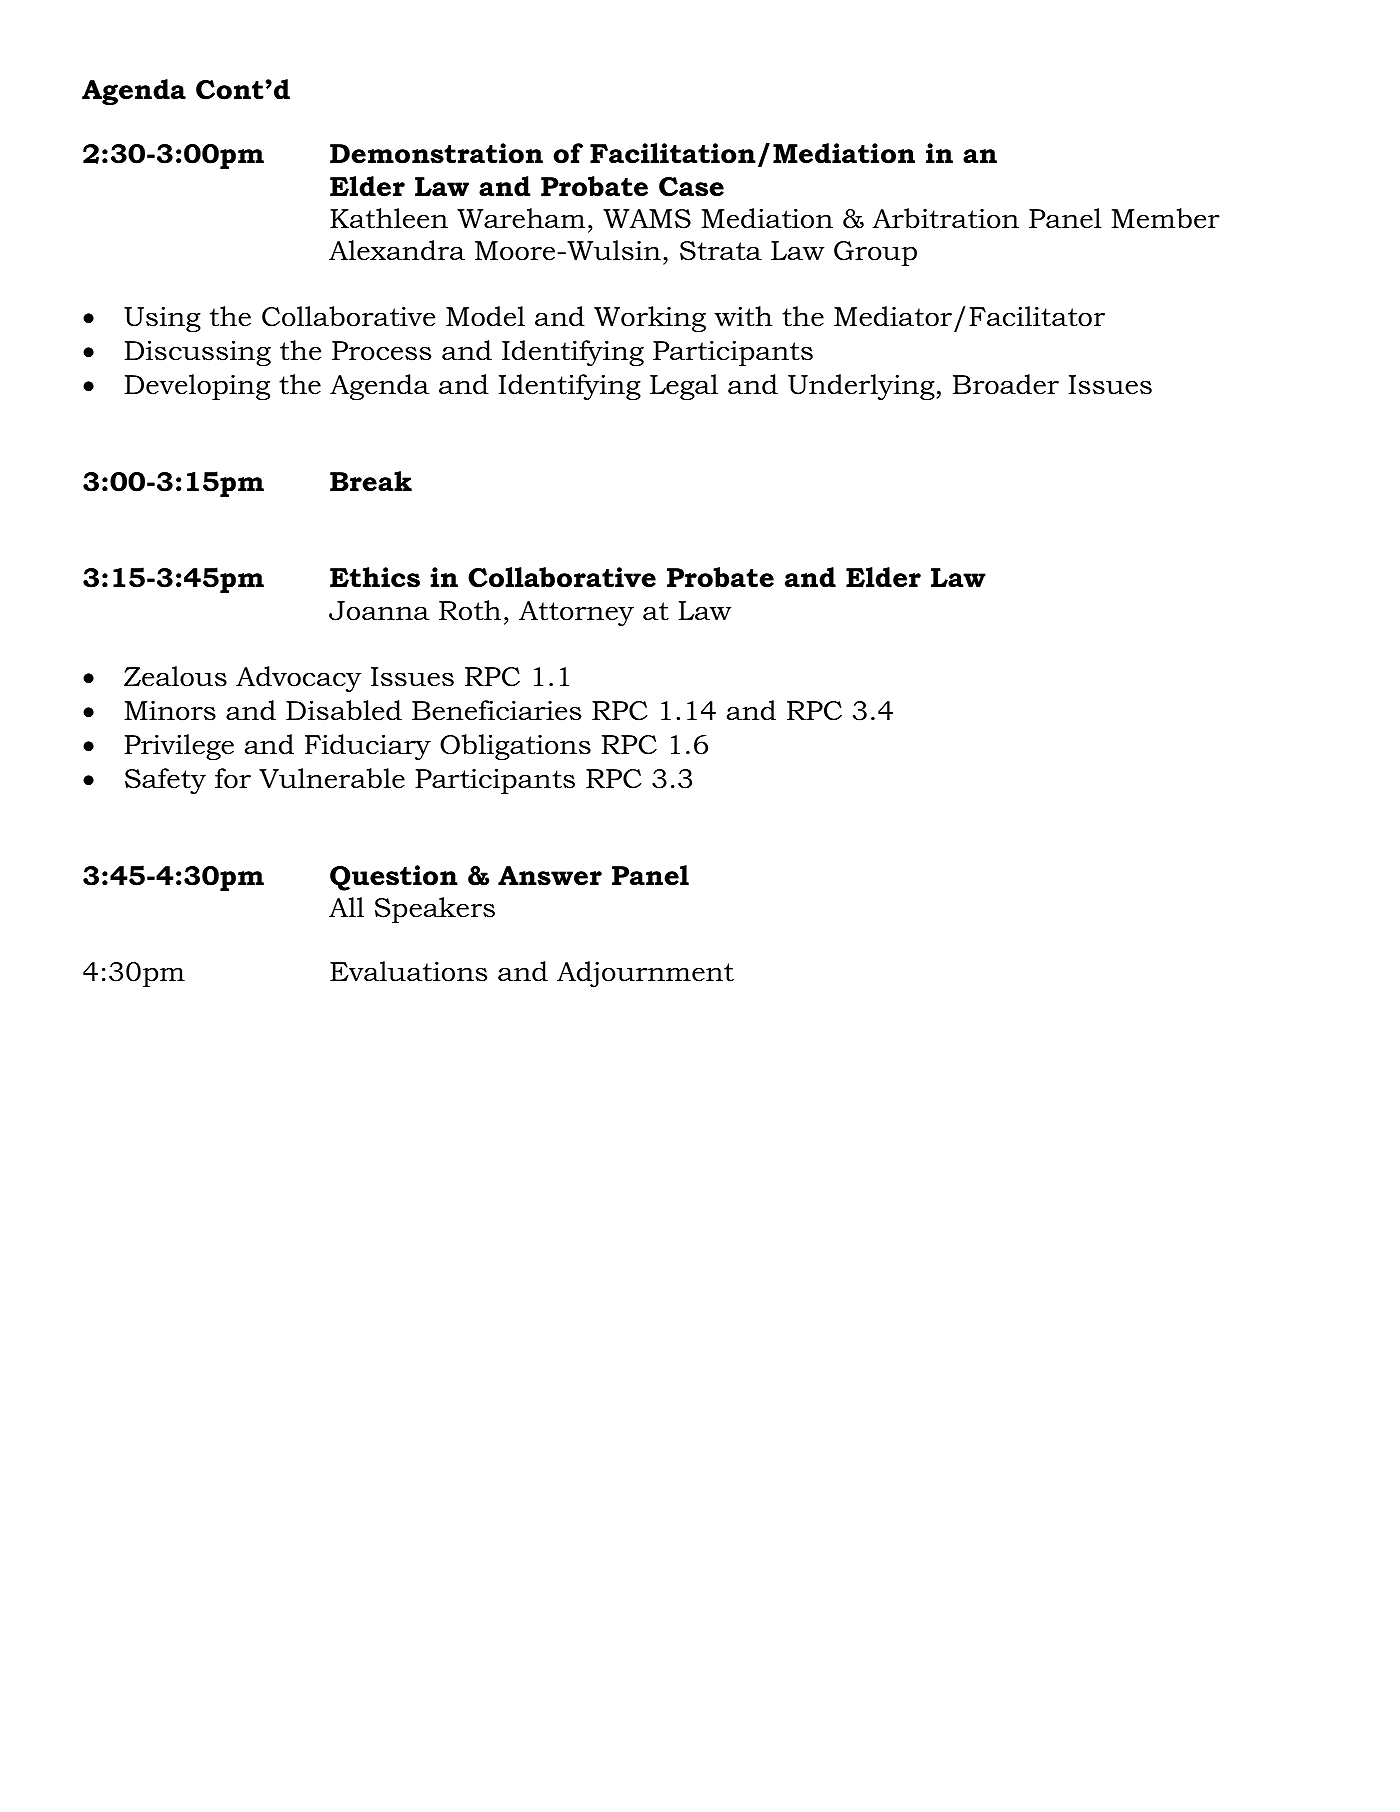 This document has width=1400, height=1812. What do you see at coordinates (645, 974) in the document?
I see `Adjournment` at bounding box center [645, 974].
